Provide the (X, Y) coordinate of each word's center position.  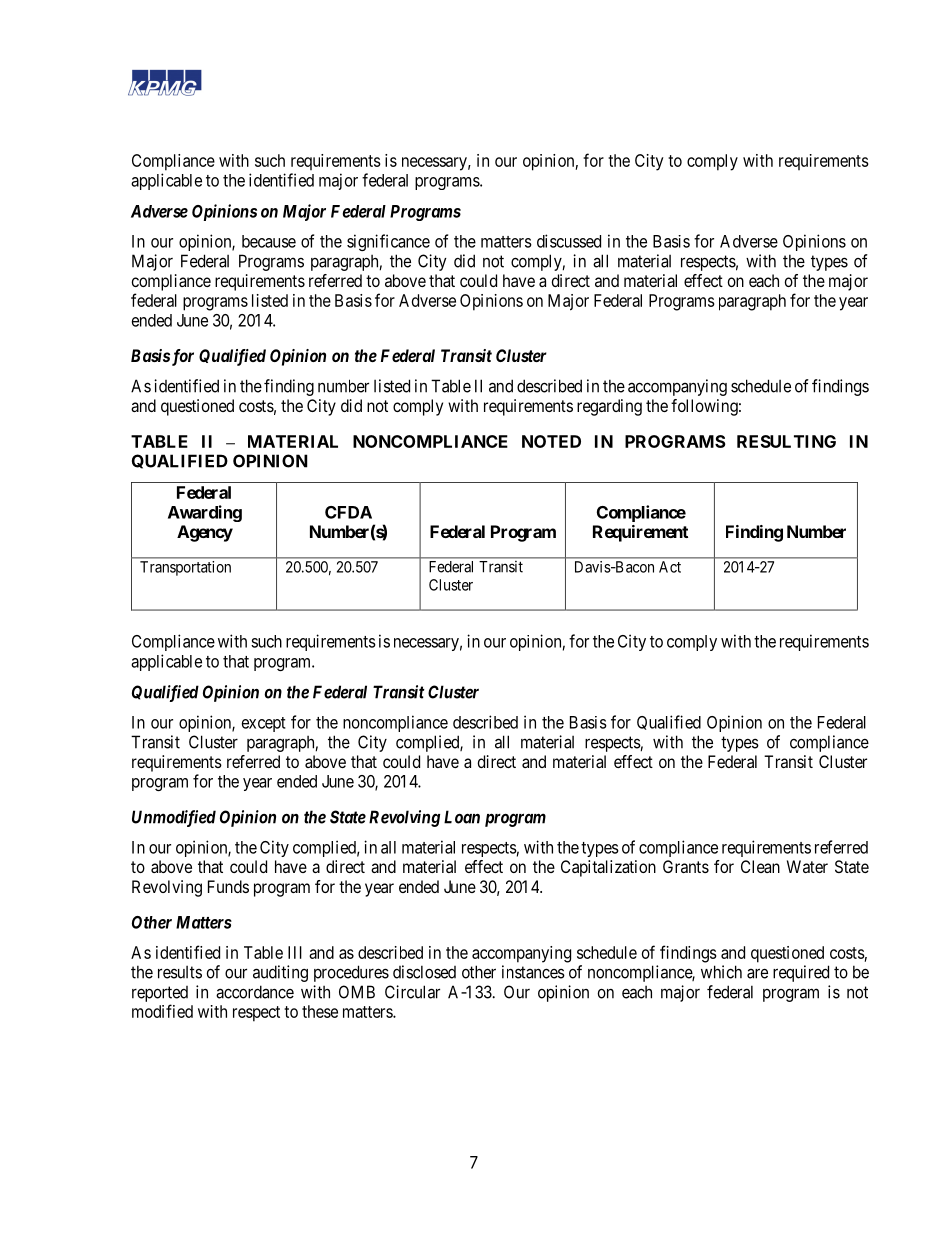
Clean (760, 866)
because (269, 241)
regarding (609, 407)
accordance (255, 992)
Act (670, 567)
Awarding (205, 513)
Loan (462, 817)
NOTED (551, 441)
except (264, 724)
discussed (569, 241)
